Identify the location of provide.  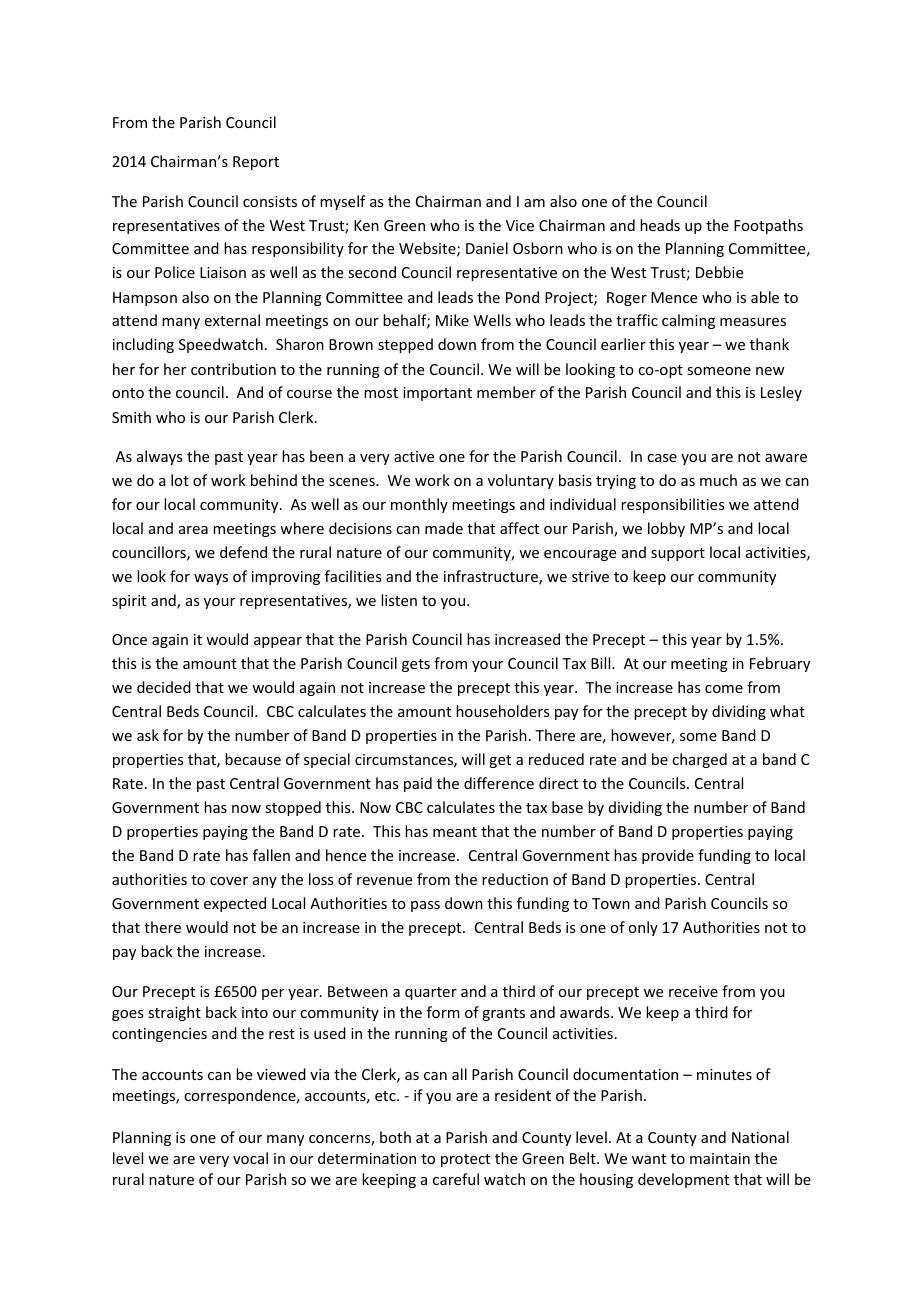
(668, 856).
